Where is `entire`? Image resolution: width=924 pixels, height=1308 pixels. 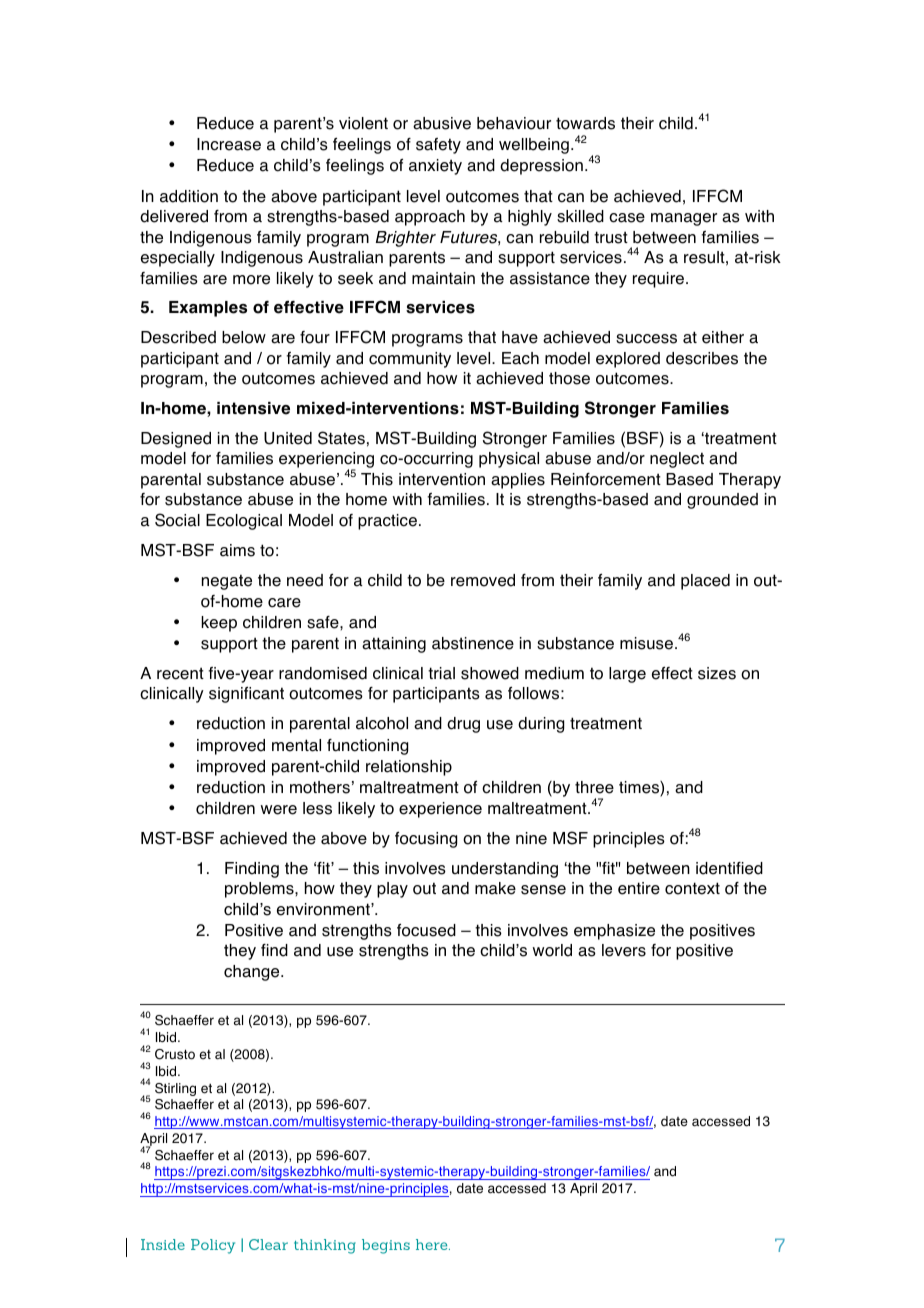
entire is located at coordinates (639, 888).
